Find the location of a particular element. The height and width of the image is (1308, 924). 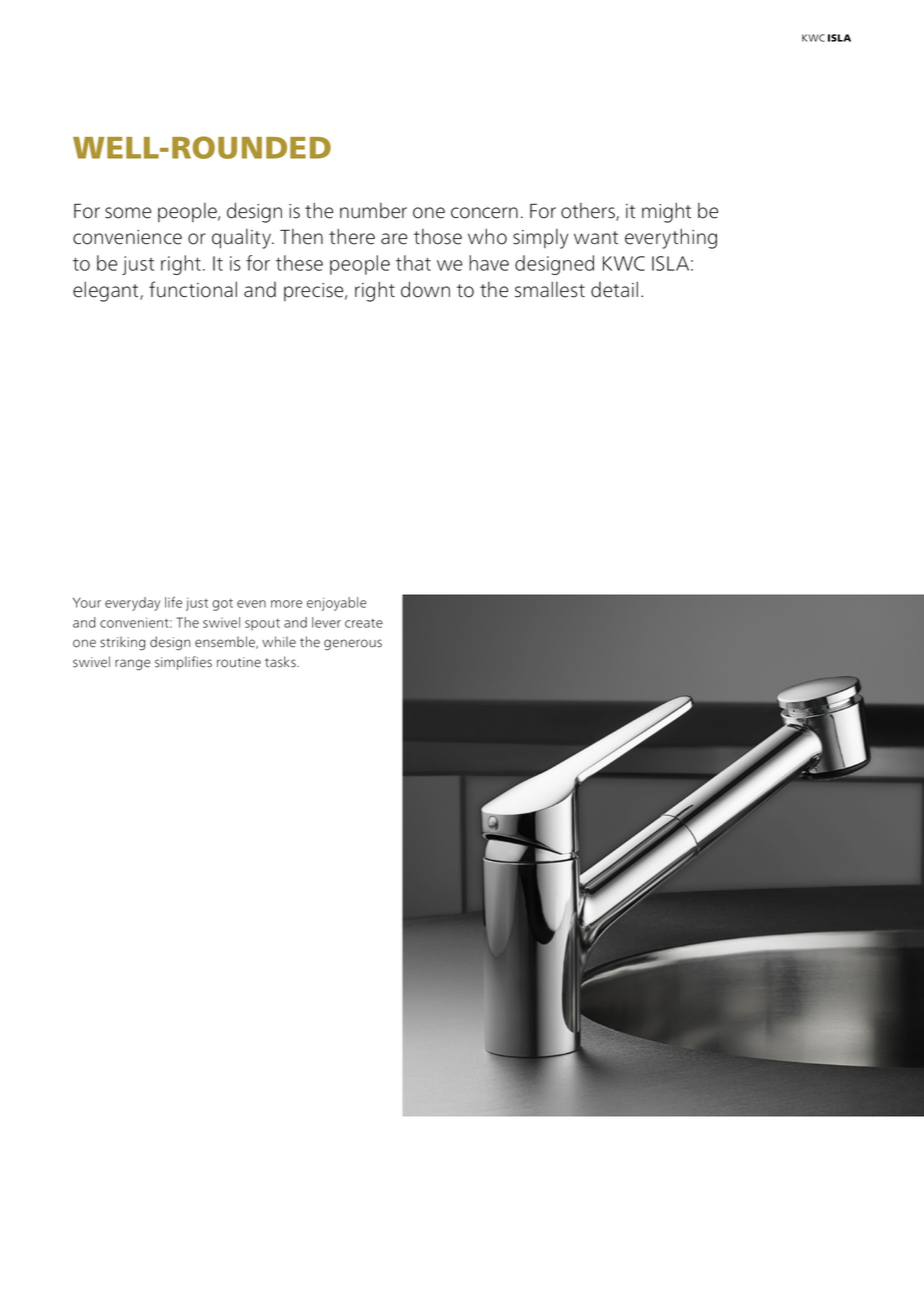

number is located at coordinates (373, 211).
